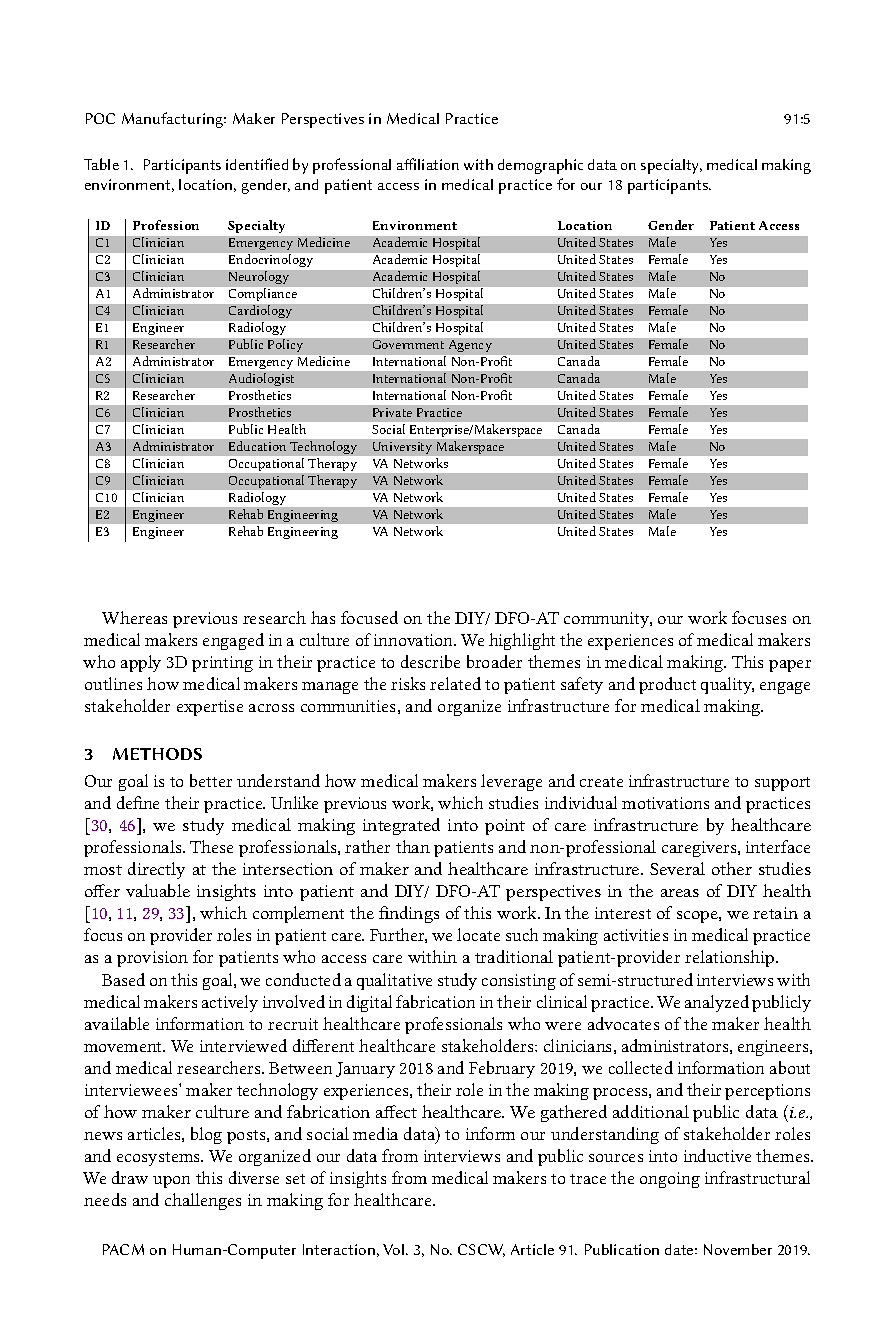 The image size is (896, 1328). Describe the element at coordinates (540, 166) in the document. I see `demographic` at that location.
